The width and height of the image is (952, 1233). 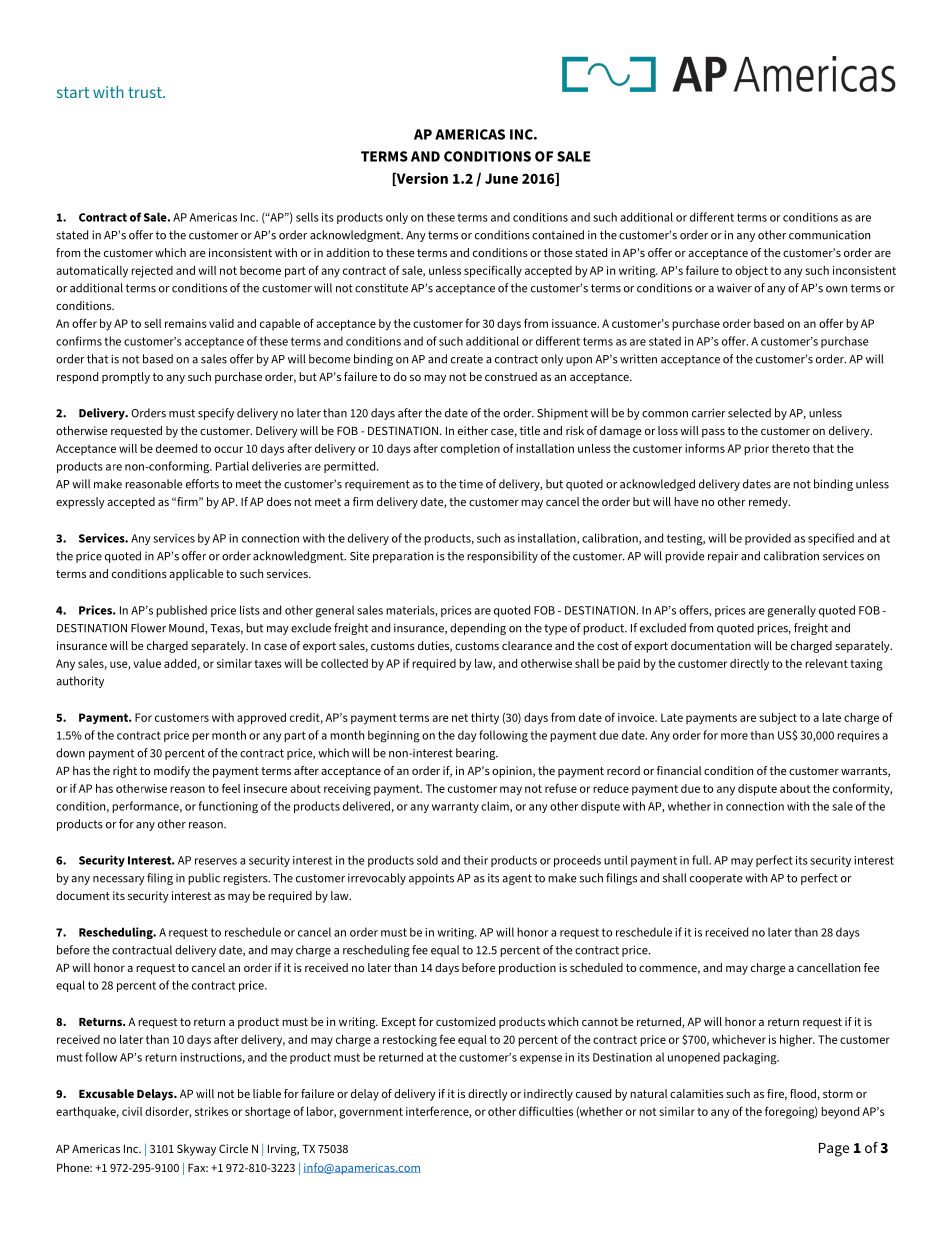 I want to click on trust, so click(x=146, y=92).
